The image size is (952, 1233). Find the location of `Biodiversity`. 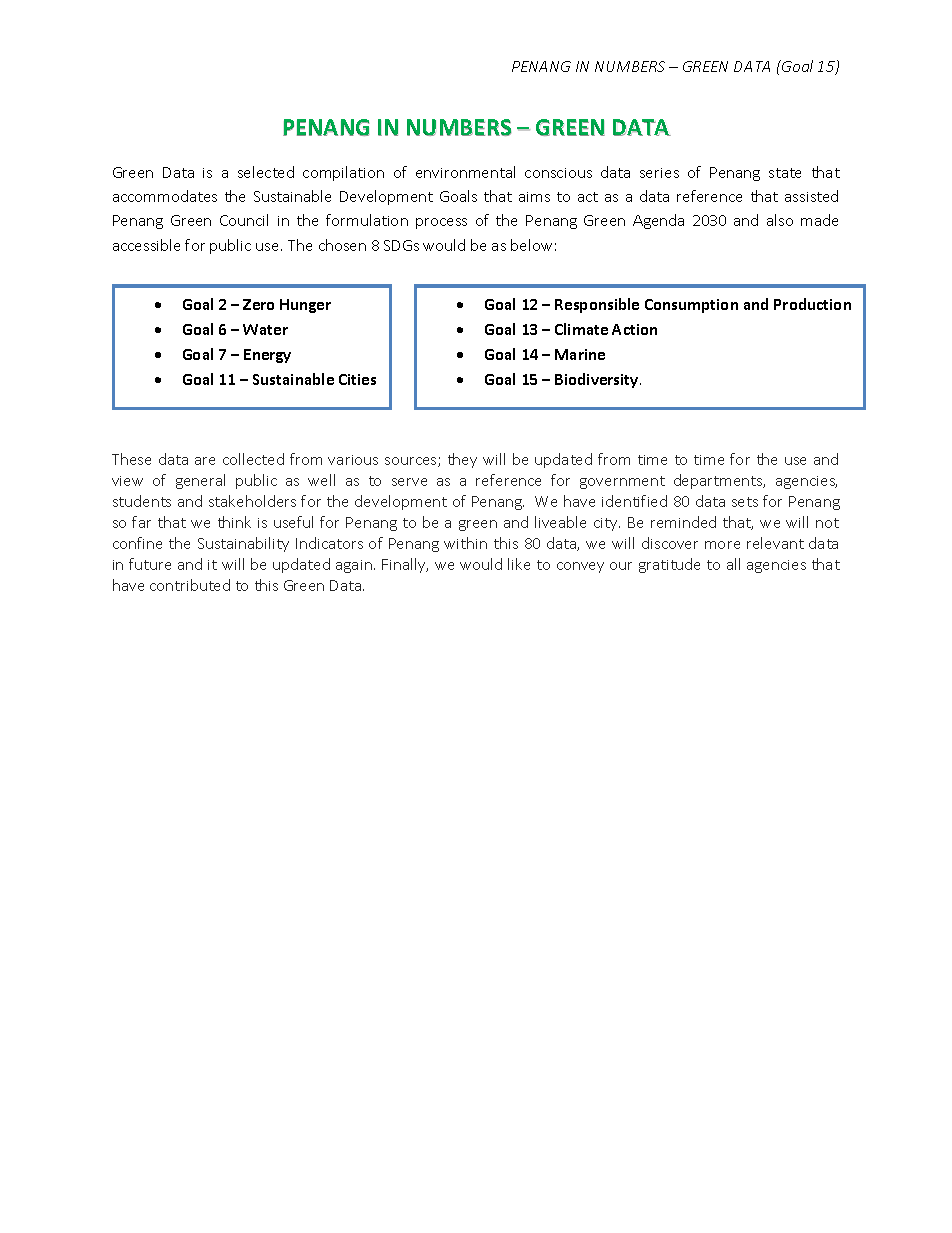

Biodiversity is located at coordinates (598, 380).
